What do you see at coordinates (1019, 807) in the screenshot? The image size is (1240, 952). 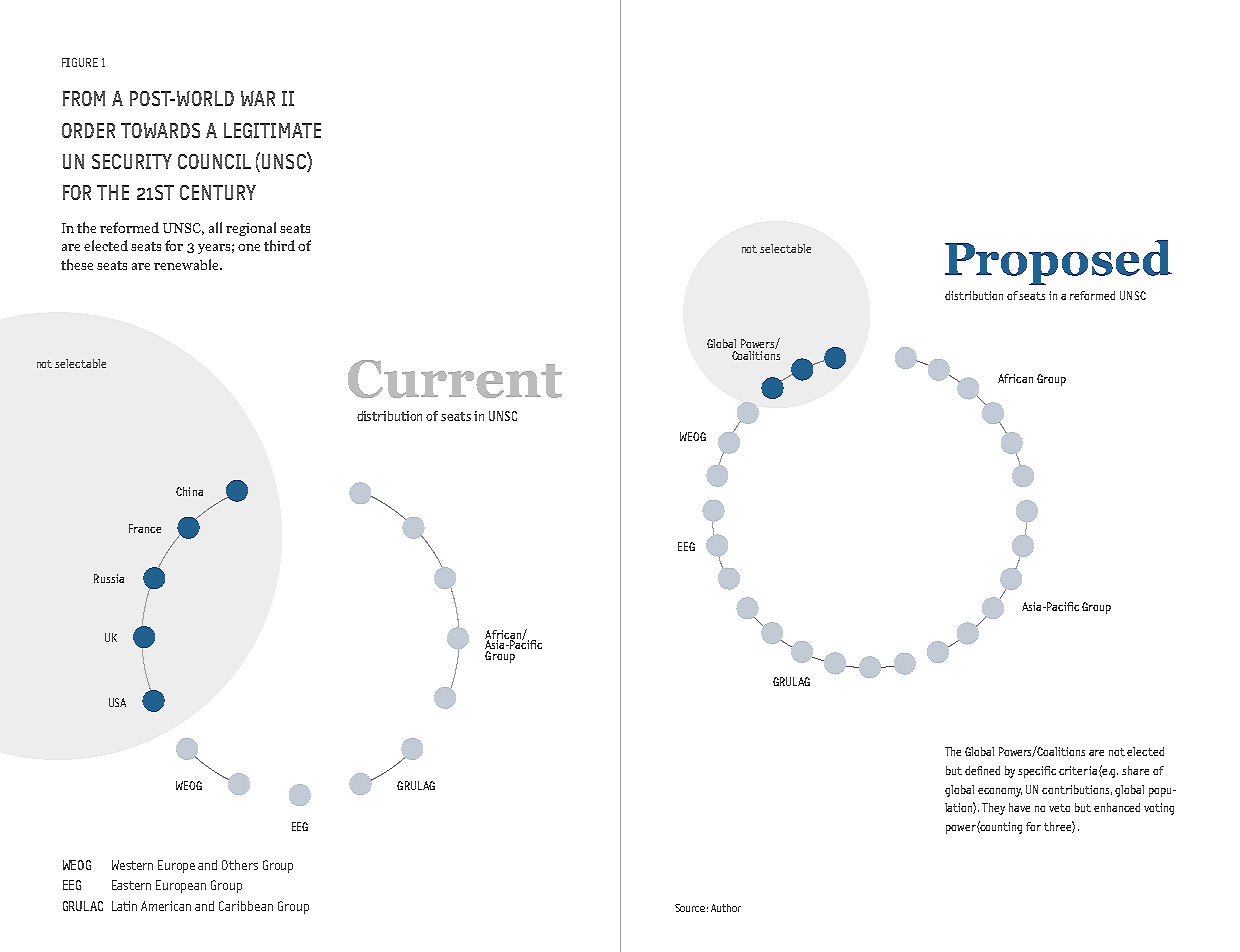 I see `have` at bounding box center [1019, 807].
